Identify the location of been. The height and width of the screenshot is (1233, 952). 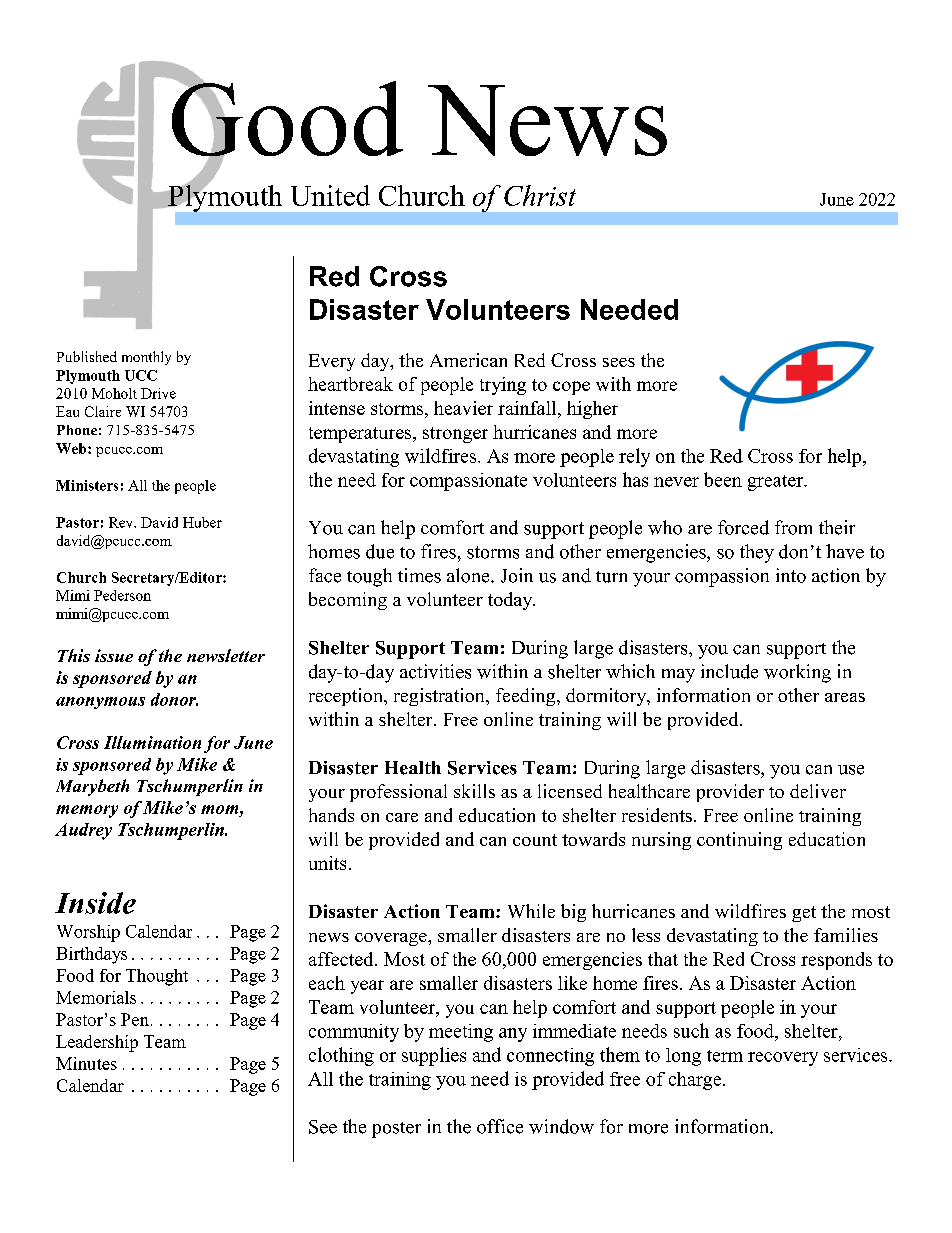
(723, 479).
